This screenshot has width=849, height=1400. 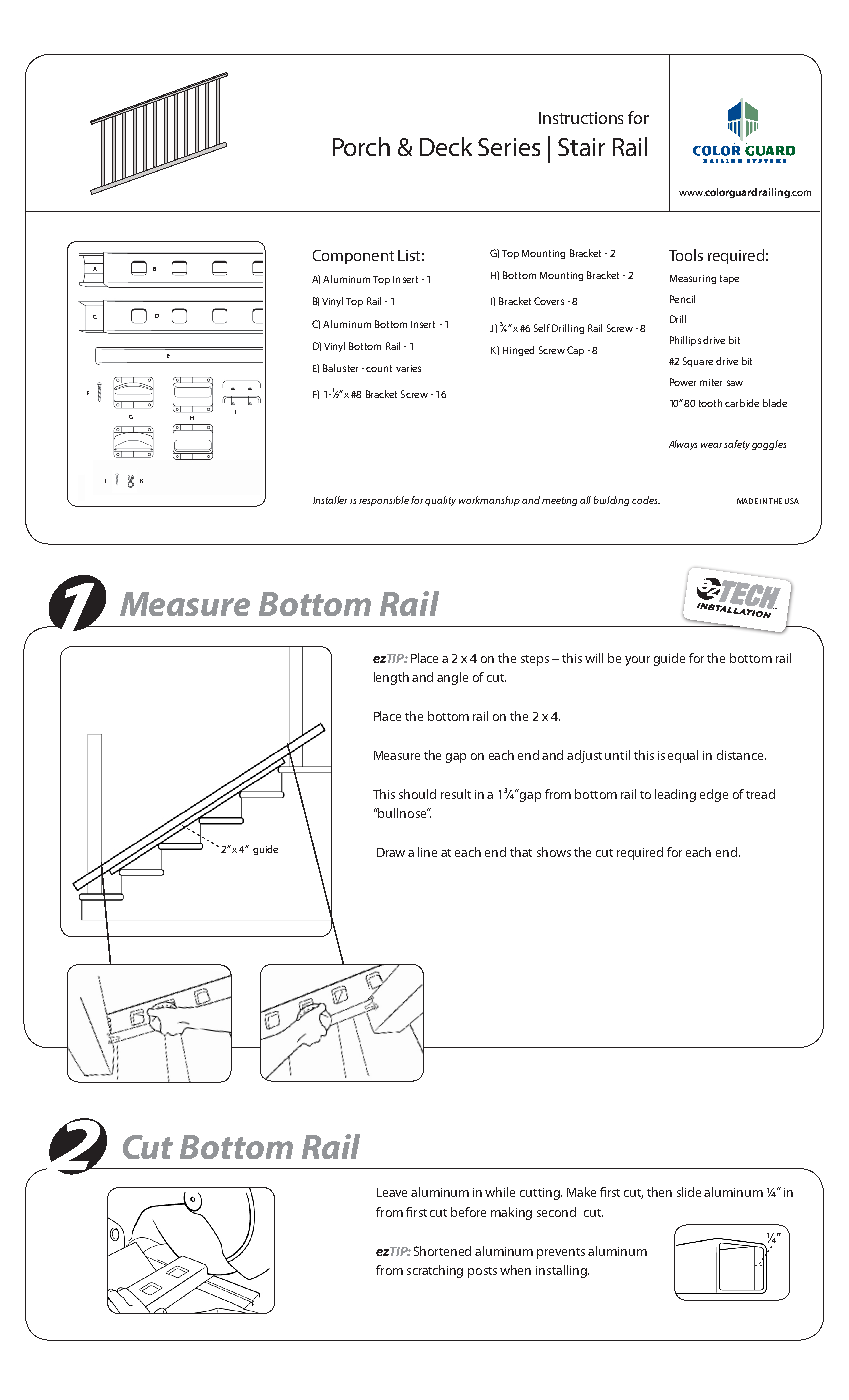 I want to click on steps, so click(x=535, y=660).
